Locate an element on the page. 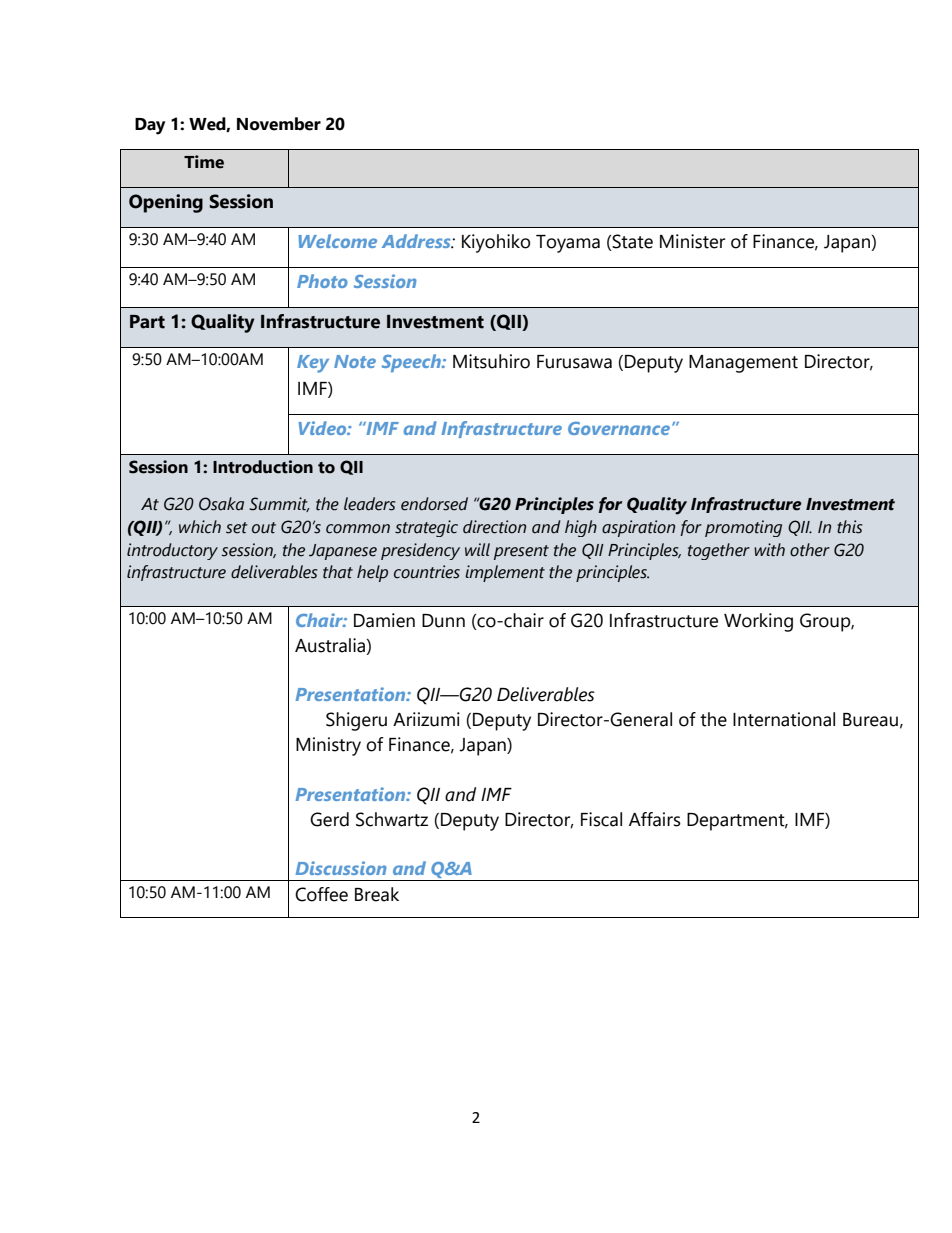 This page has width=952, height=1233. Toyama is located at coordinates (568, 244).
